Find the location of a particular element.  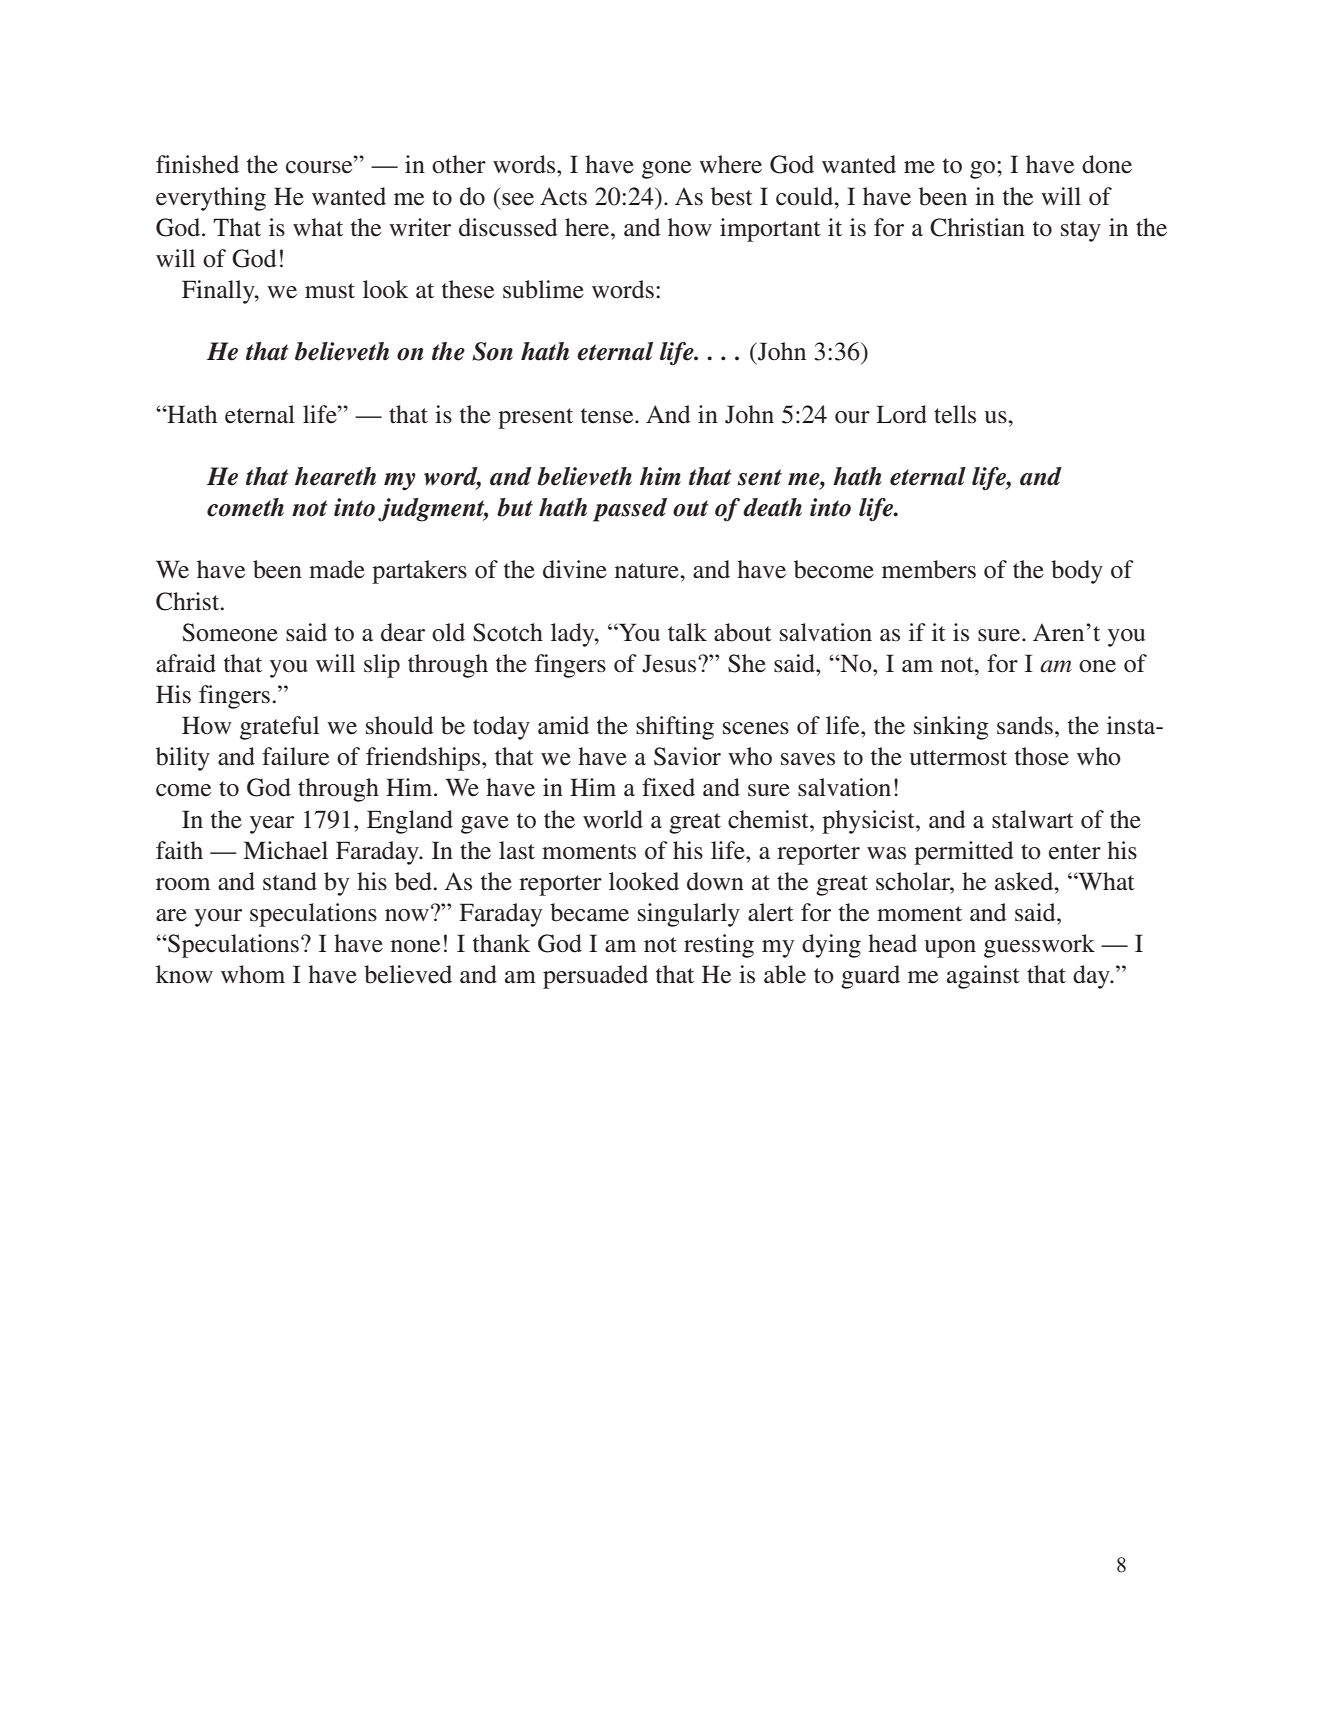

made is located at coordinates (337, 569).
